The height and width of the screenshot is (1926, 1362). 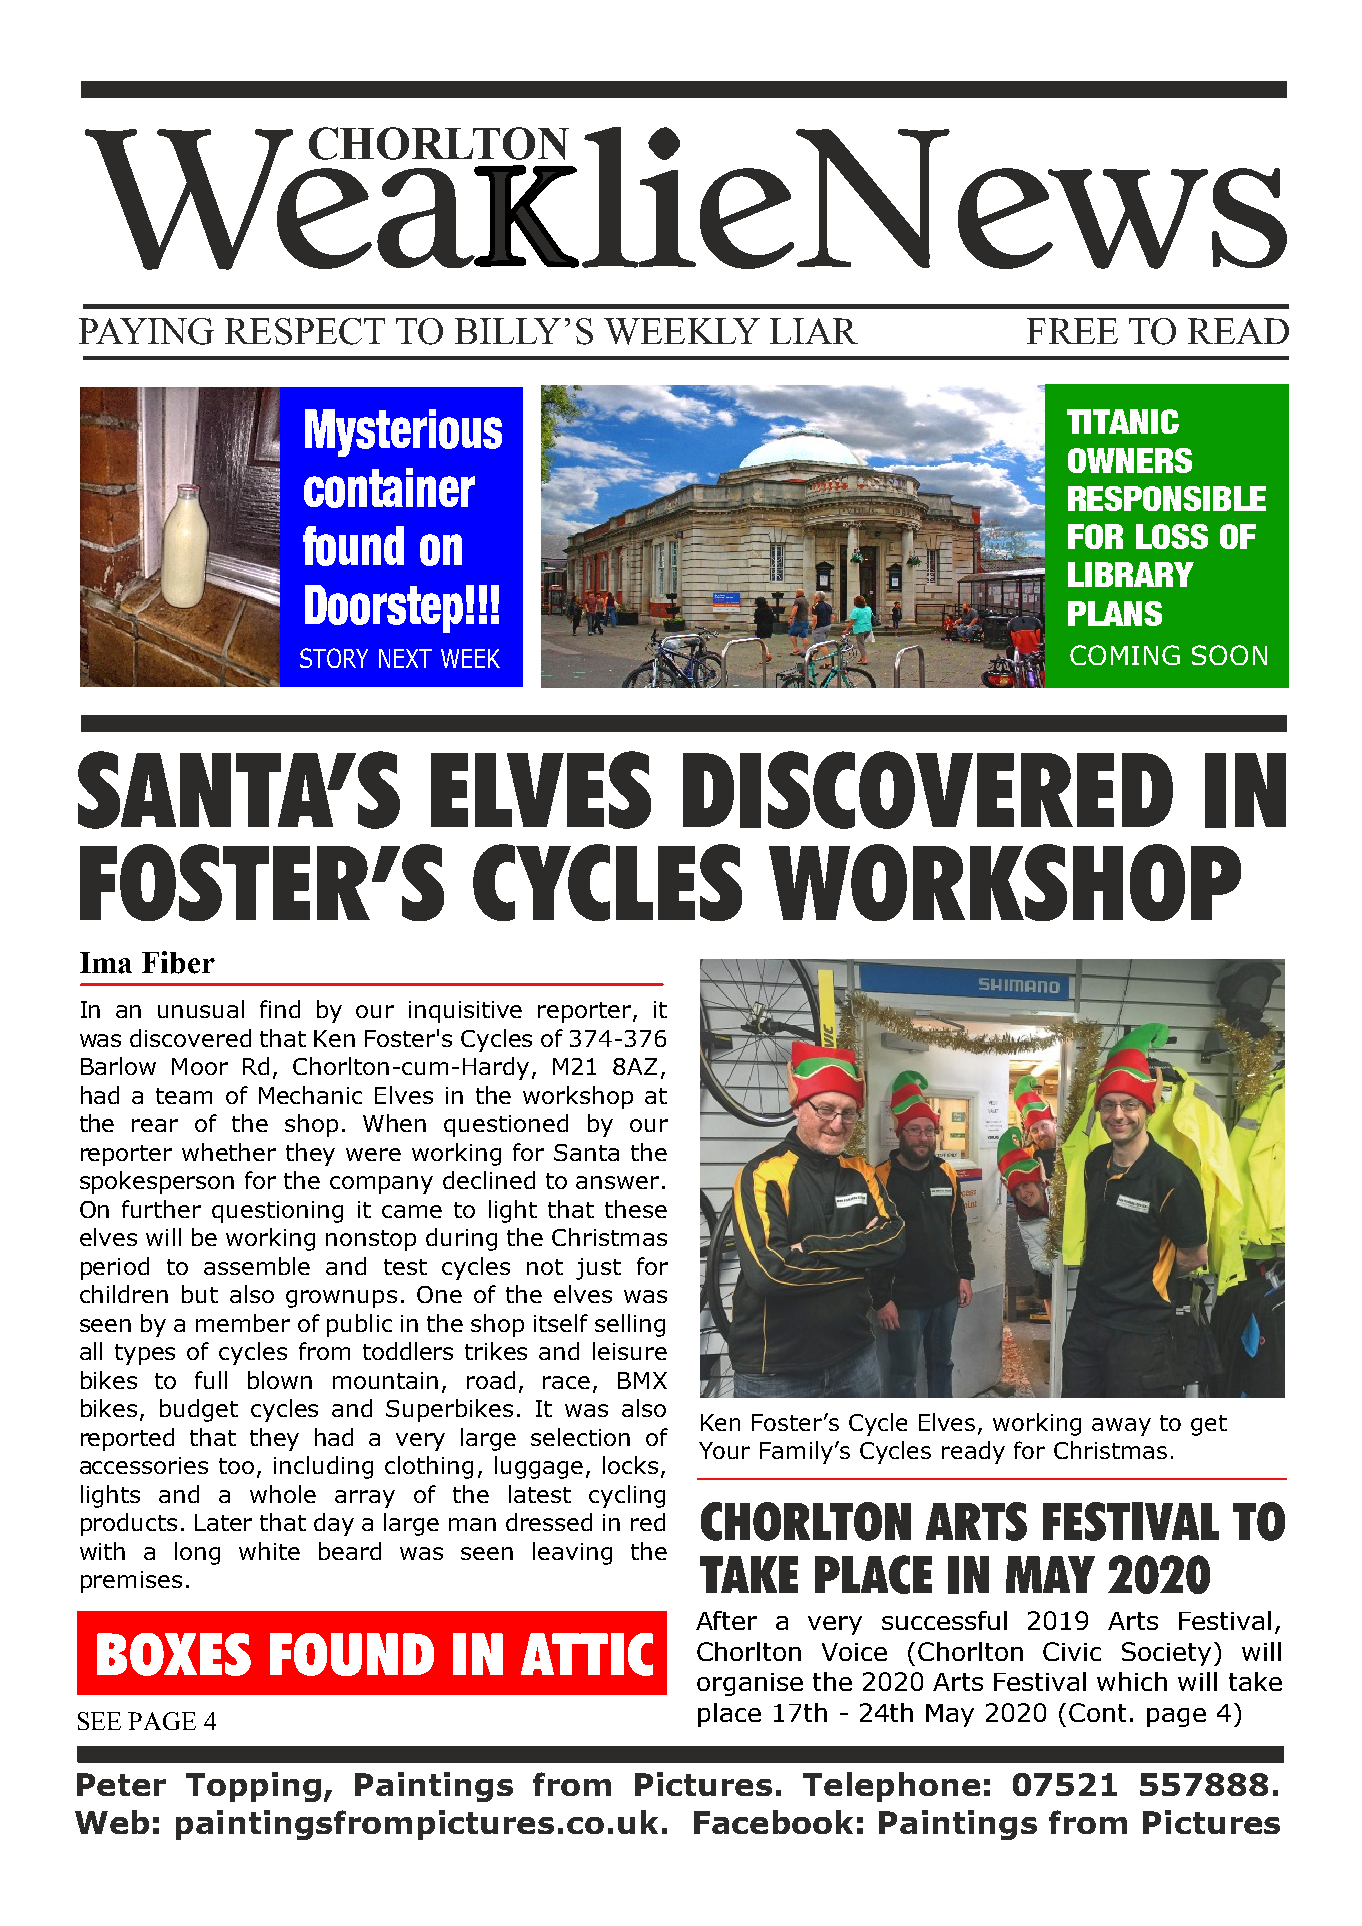 What do you see at coordinates (1132, 1681) in the screenshot?
I see `which` at bounding box center [1132, 1681].
